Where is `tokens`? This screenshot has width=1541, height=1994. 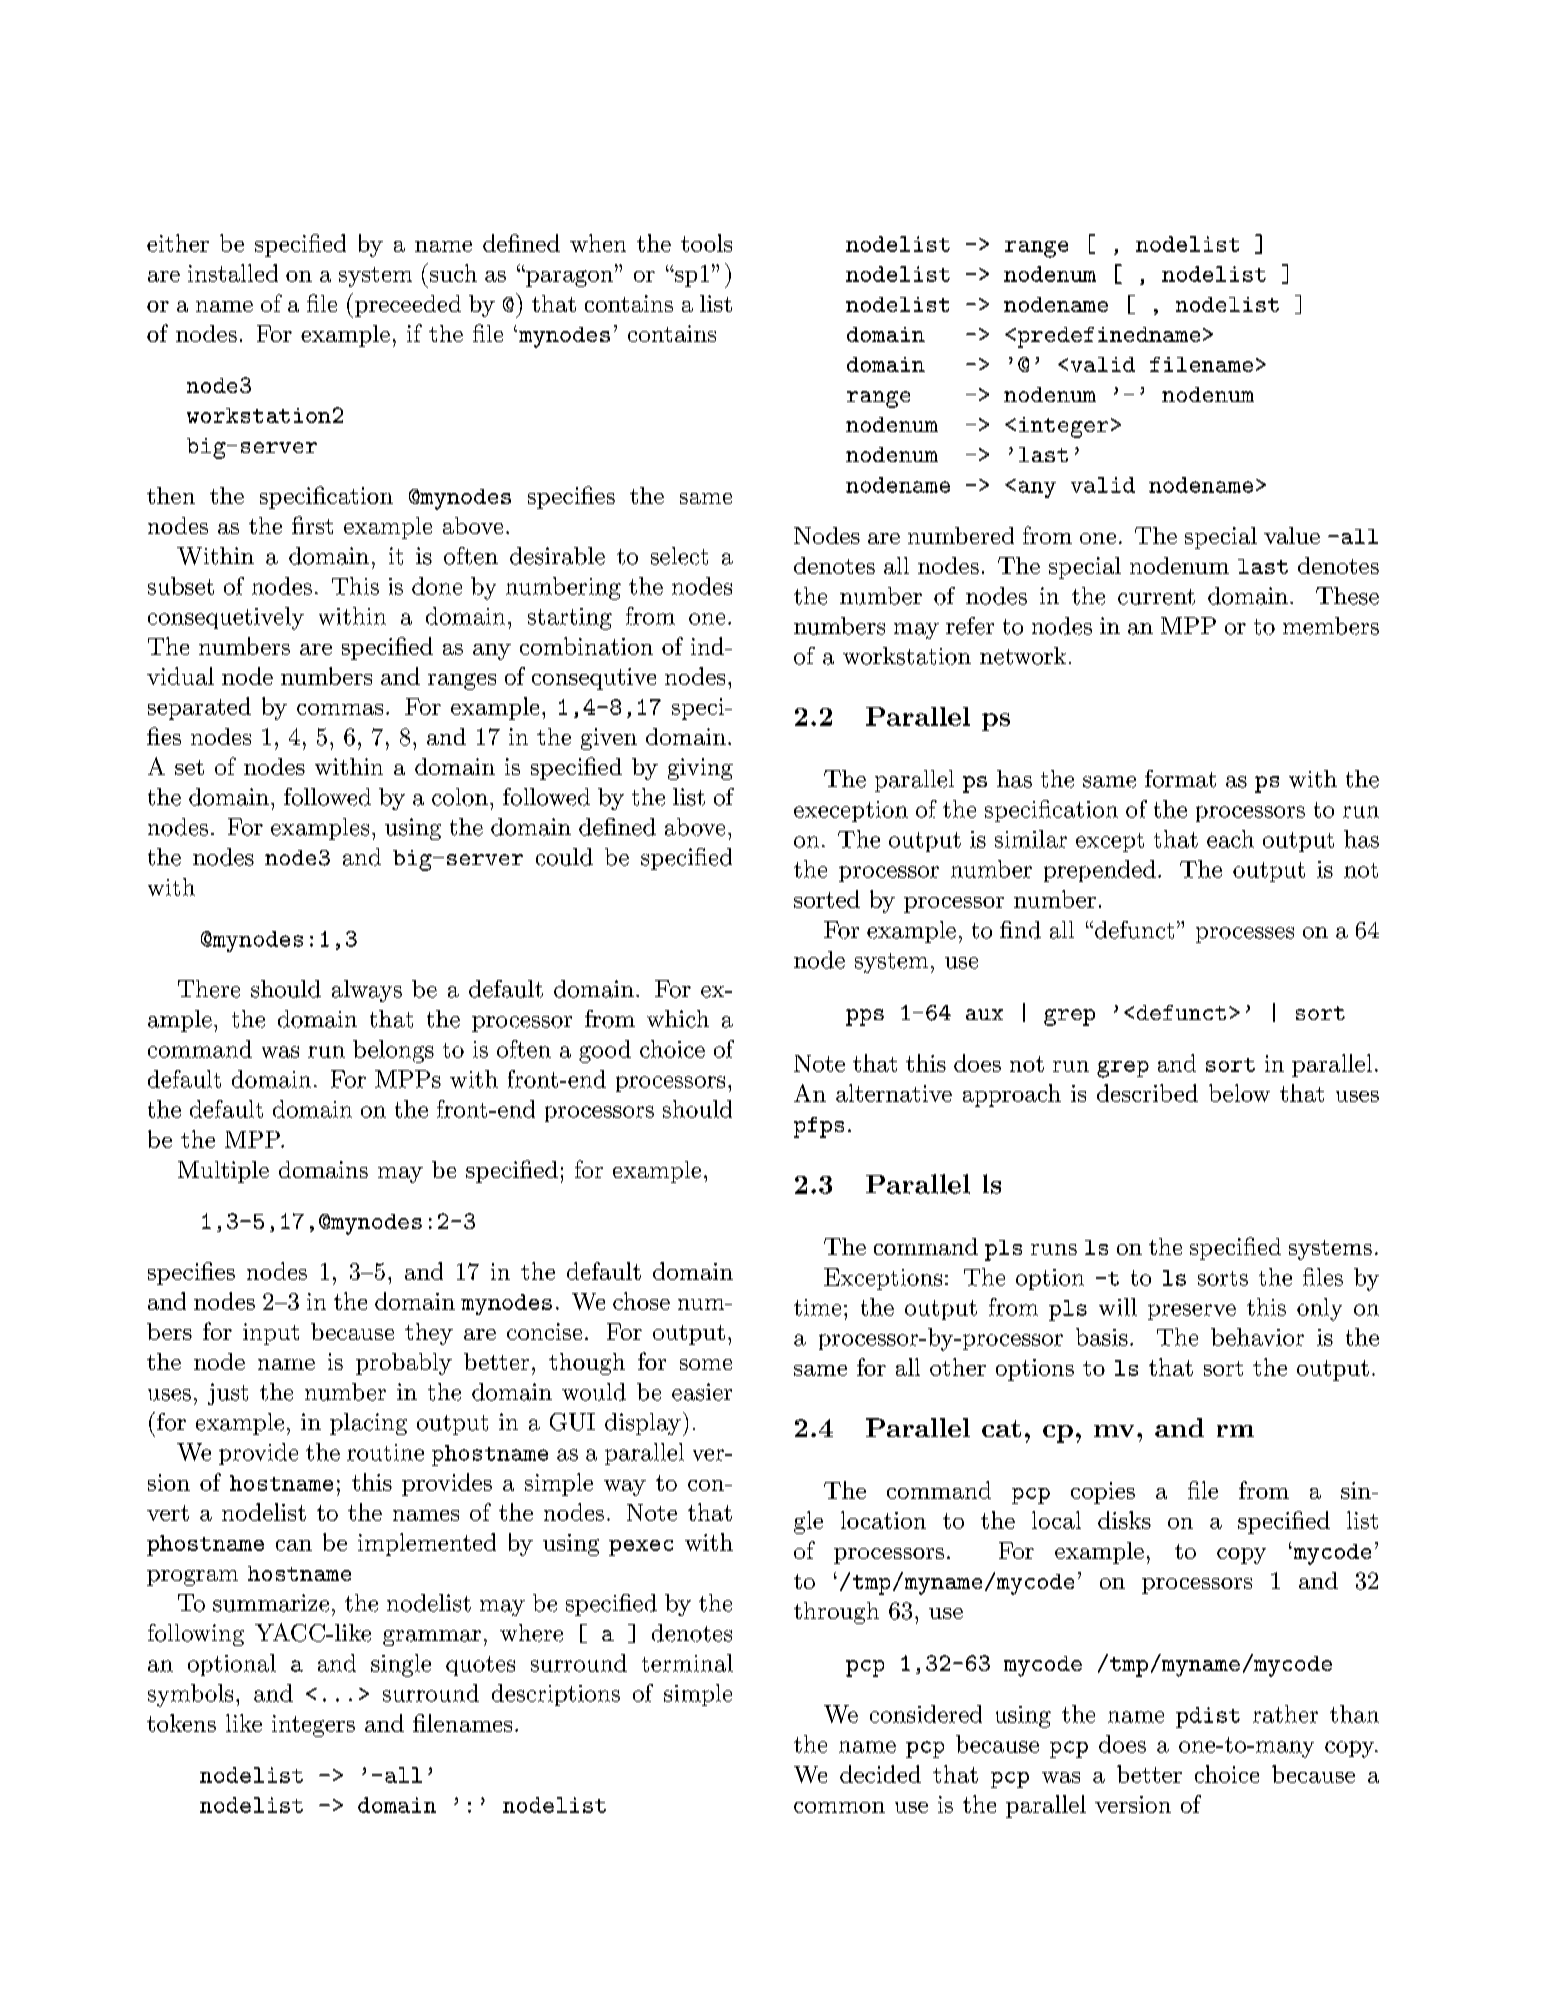
tokens is located at coordinates (181, 1723).
